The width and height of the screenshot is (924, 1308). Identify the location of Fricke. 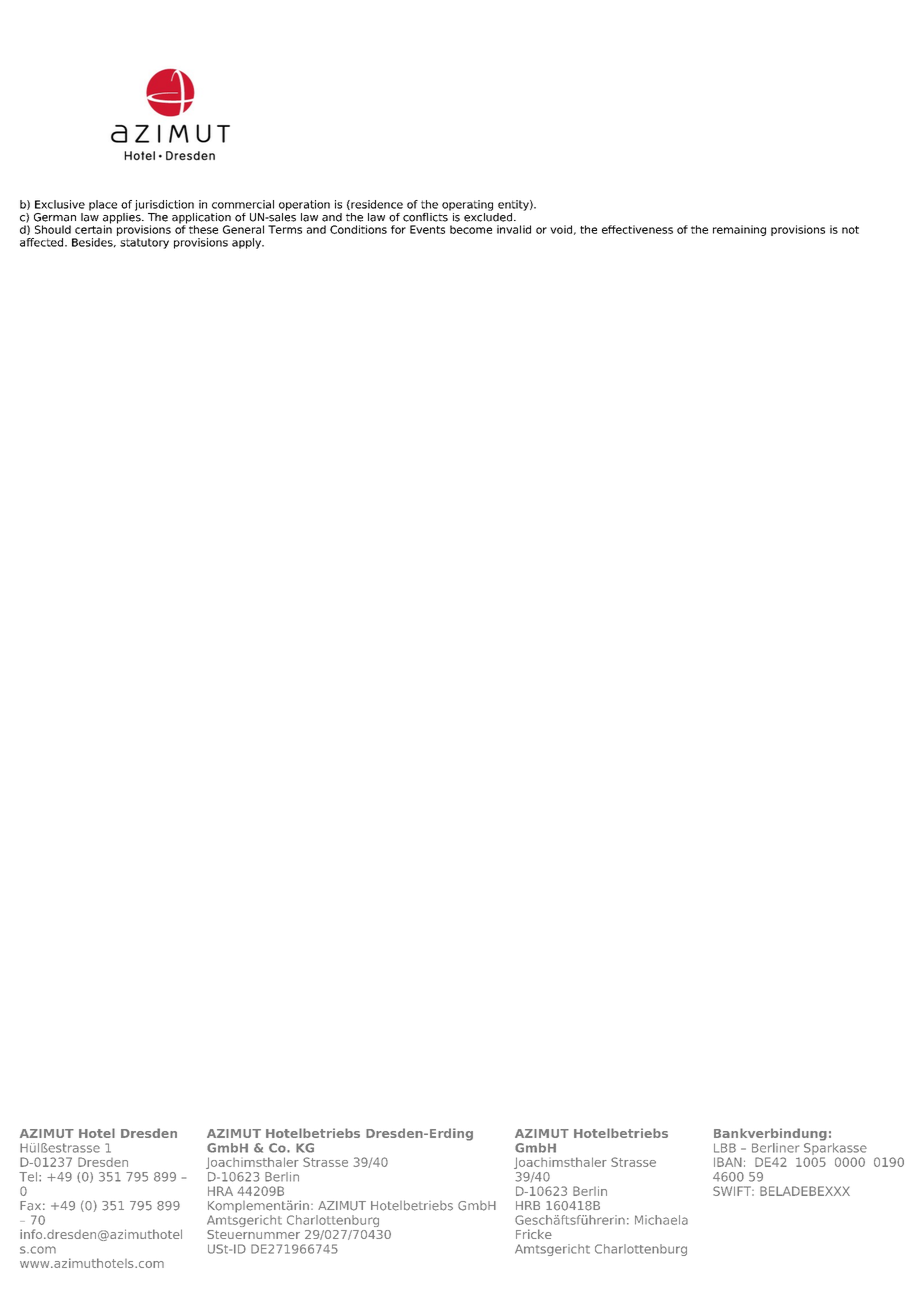
(534, 1234).
